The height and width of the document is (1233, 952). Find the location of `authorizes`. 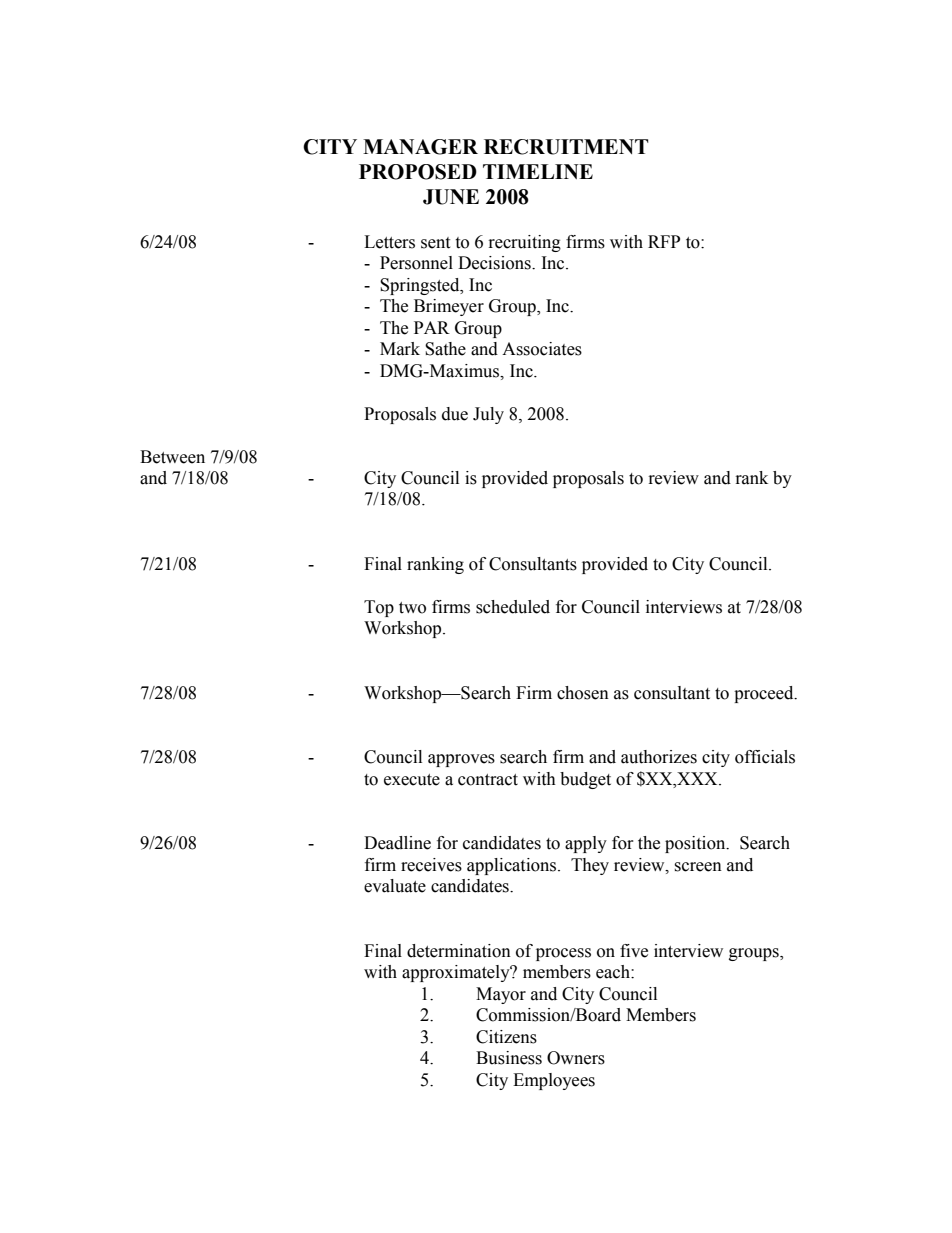

authorizes is located at coordinates (659, 757).
